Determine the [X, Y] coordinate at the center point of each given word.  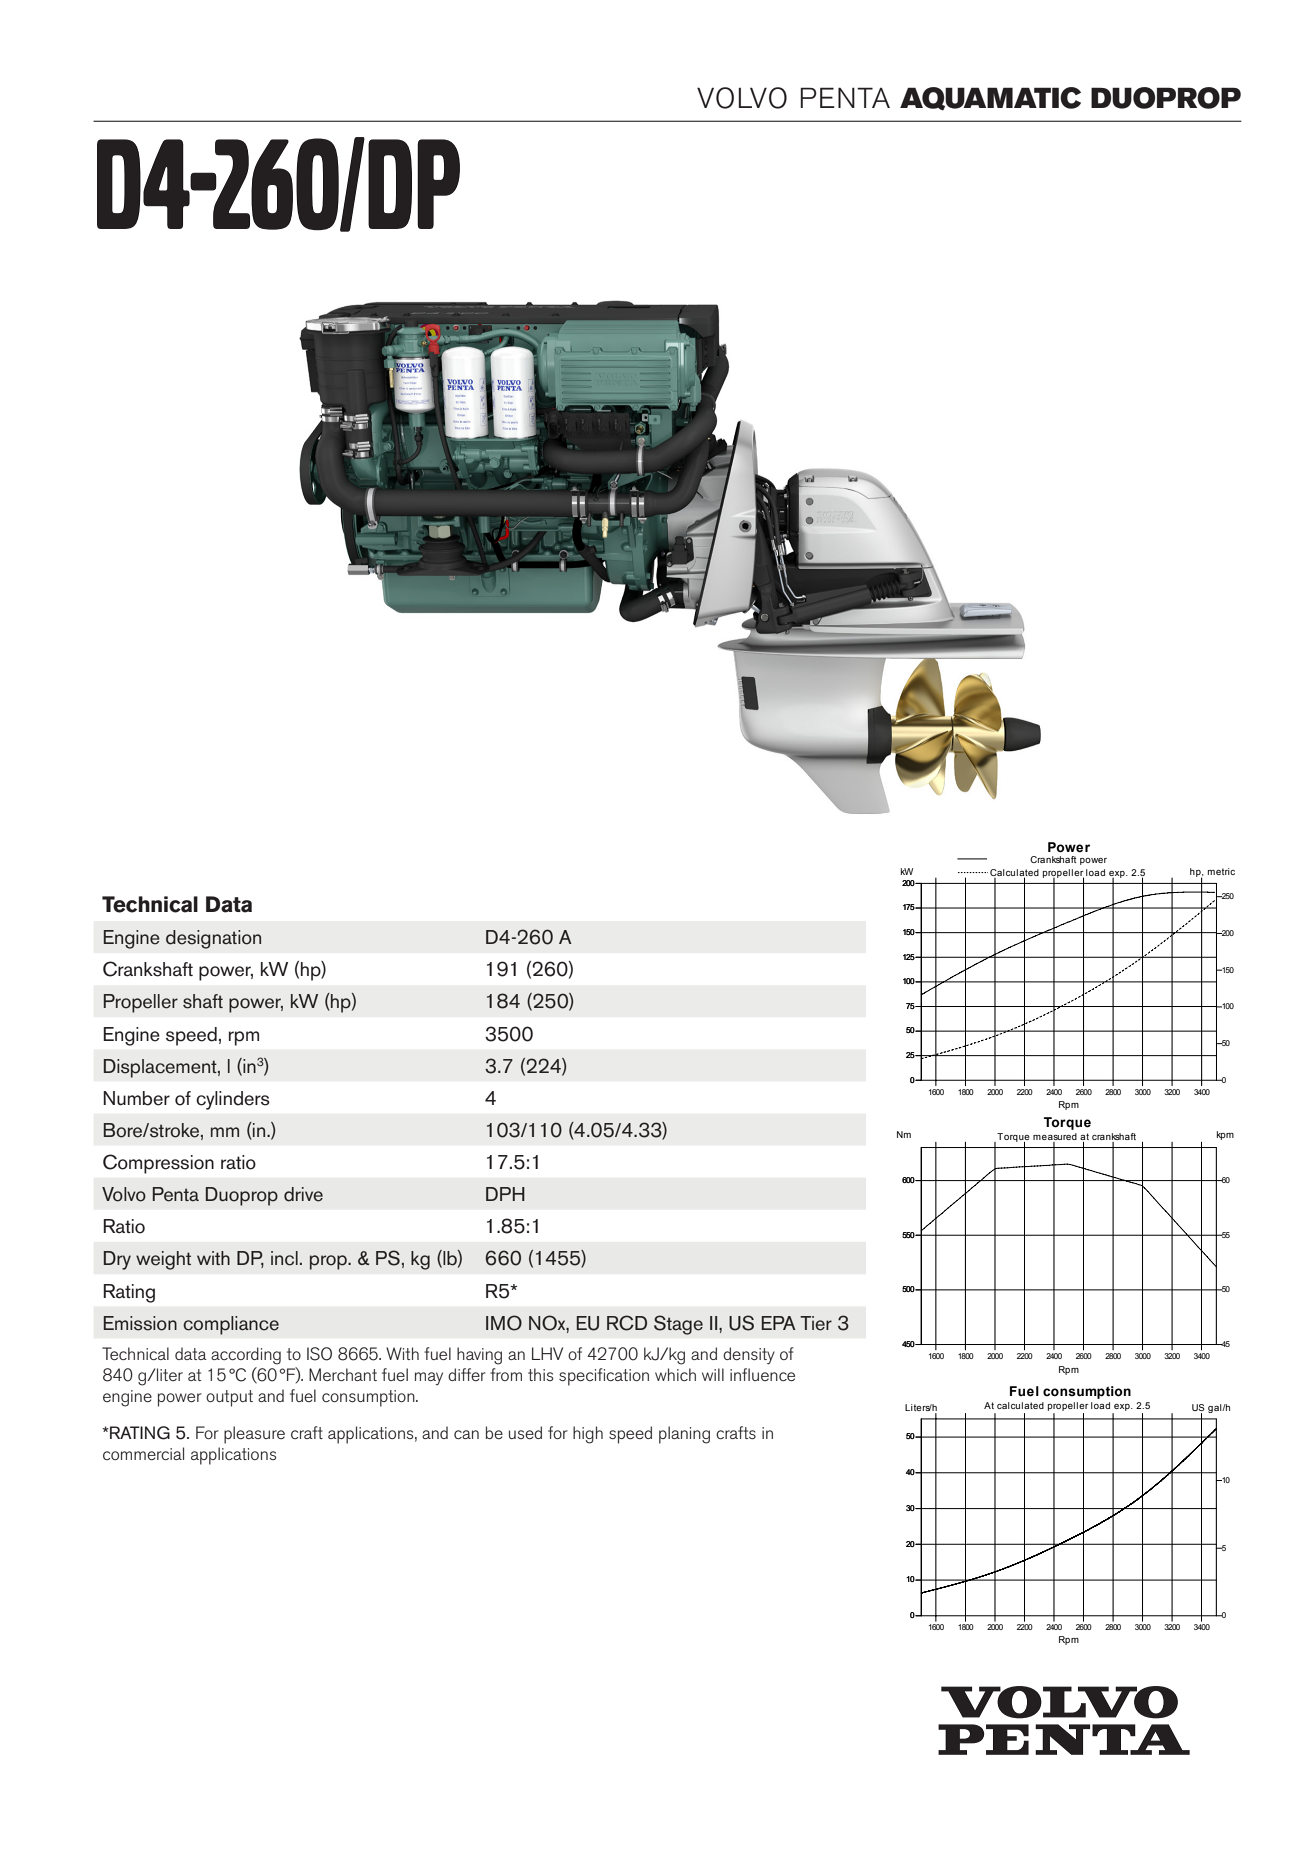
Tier [816, 1323]
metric [1221, 871]
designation [213, 939]
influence [762, 1374]
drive [303, 1194]
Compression [158, 1164]
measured [1055, 1136]
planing [684, 1435]
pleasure [254, 1435]
